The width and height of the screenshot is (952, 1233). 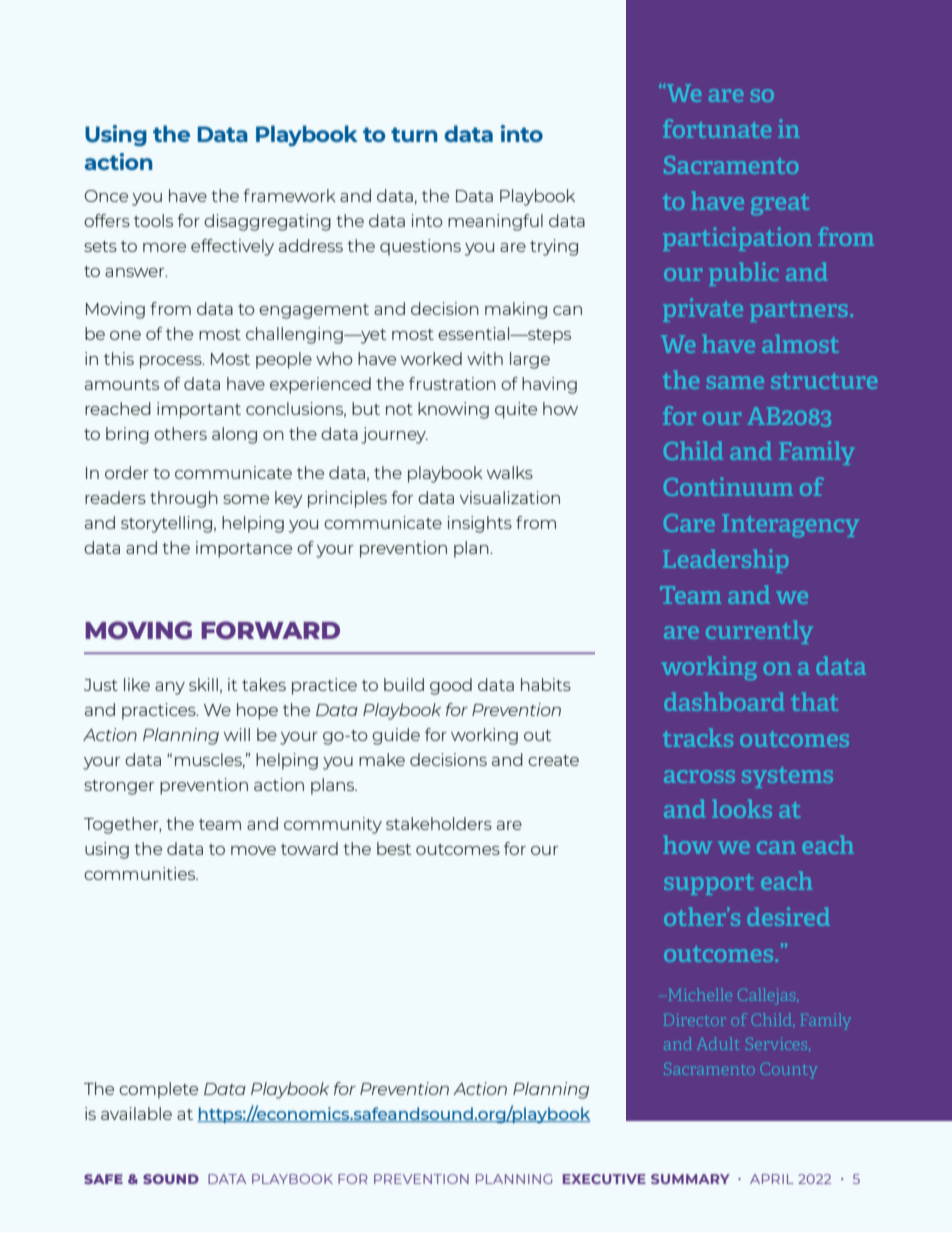 What do you see at coordinates (604, 1179) in the screenshot?
I see `EXECUTIVE` at bounding box center [604, 1179].
